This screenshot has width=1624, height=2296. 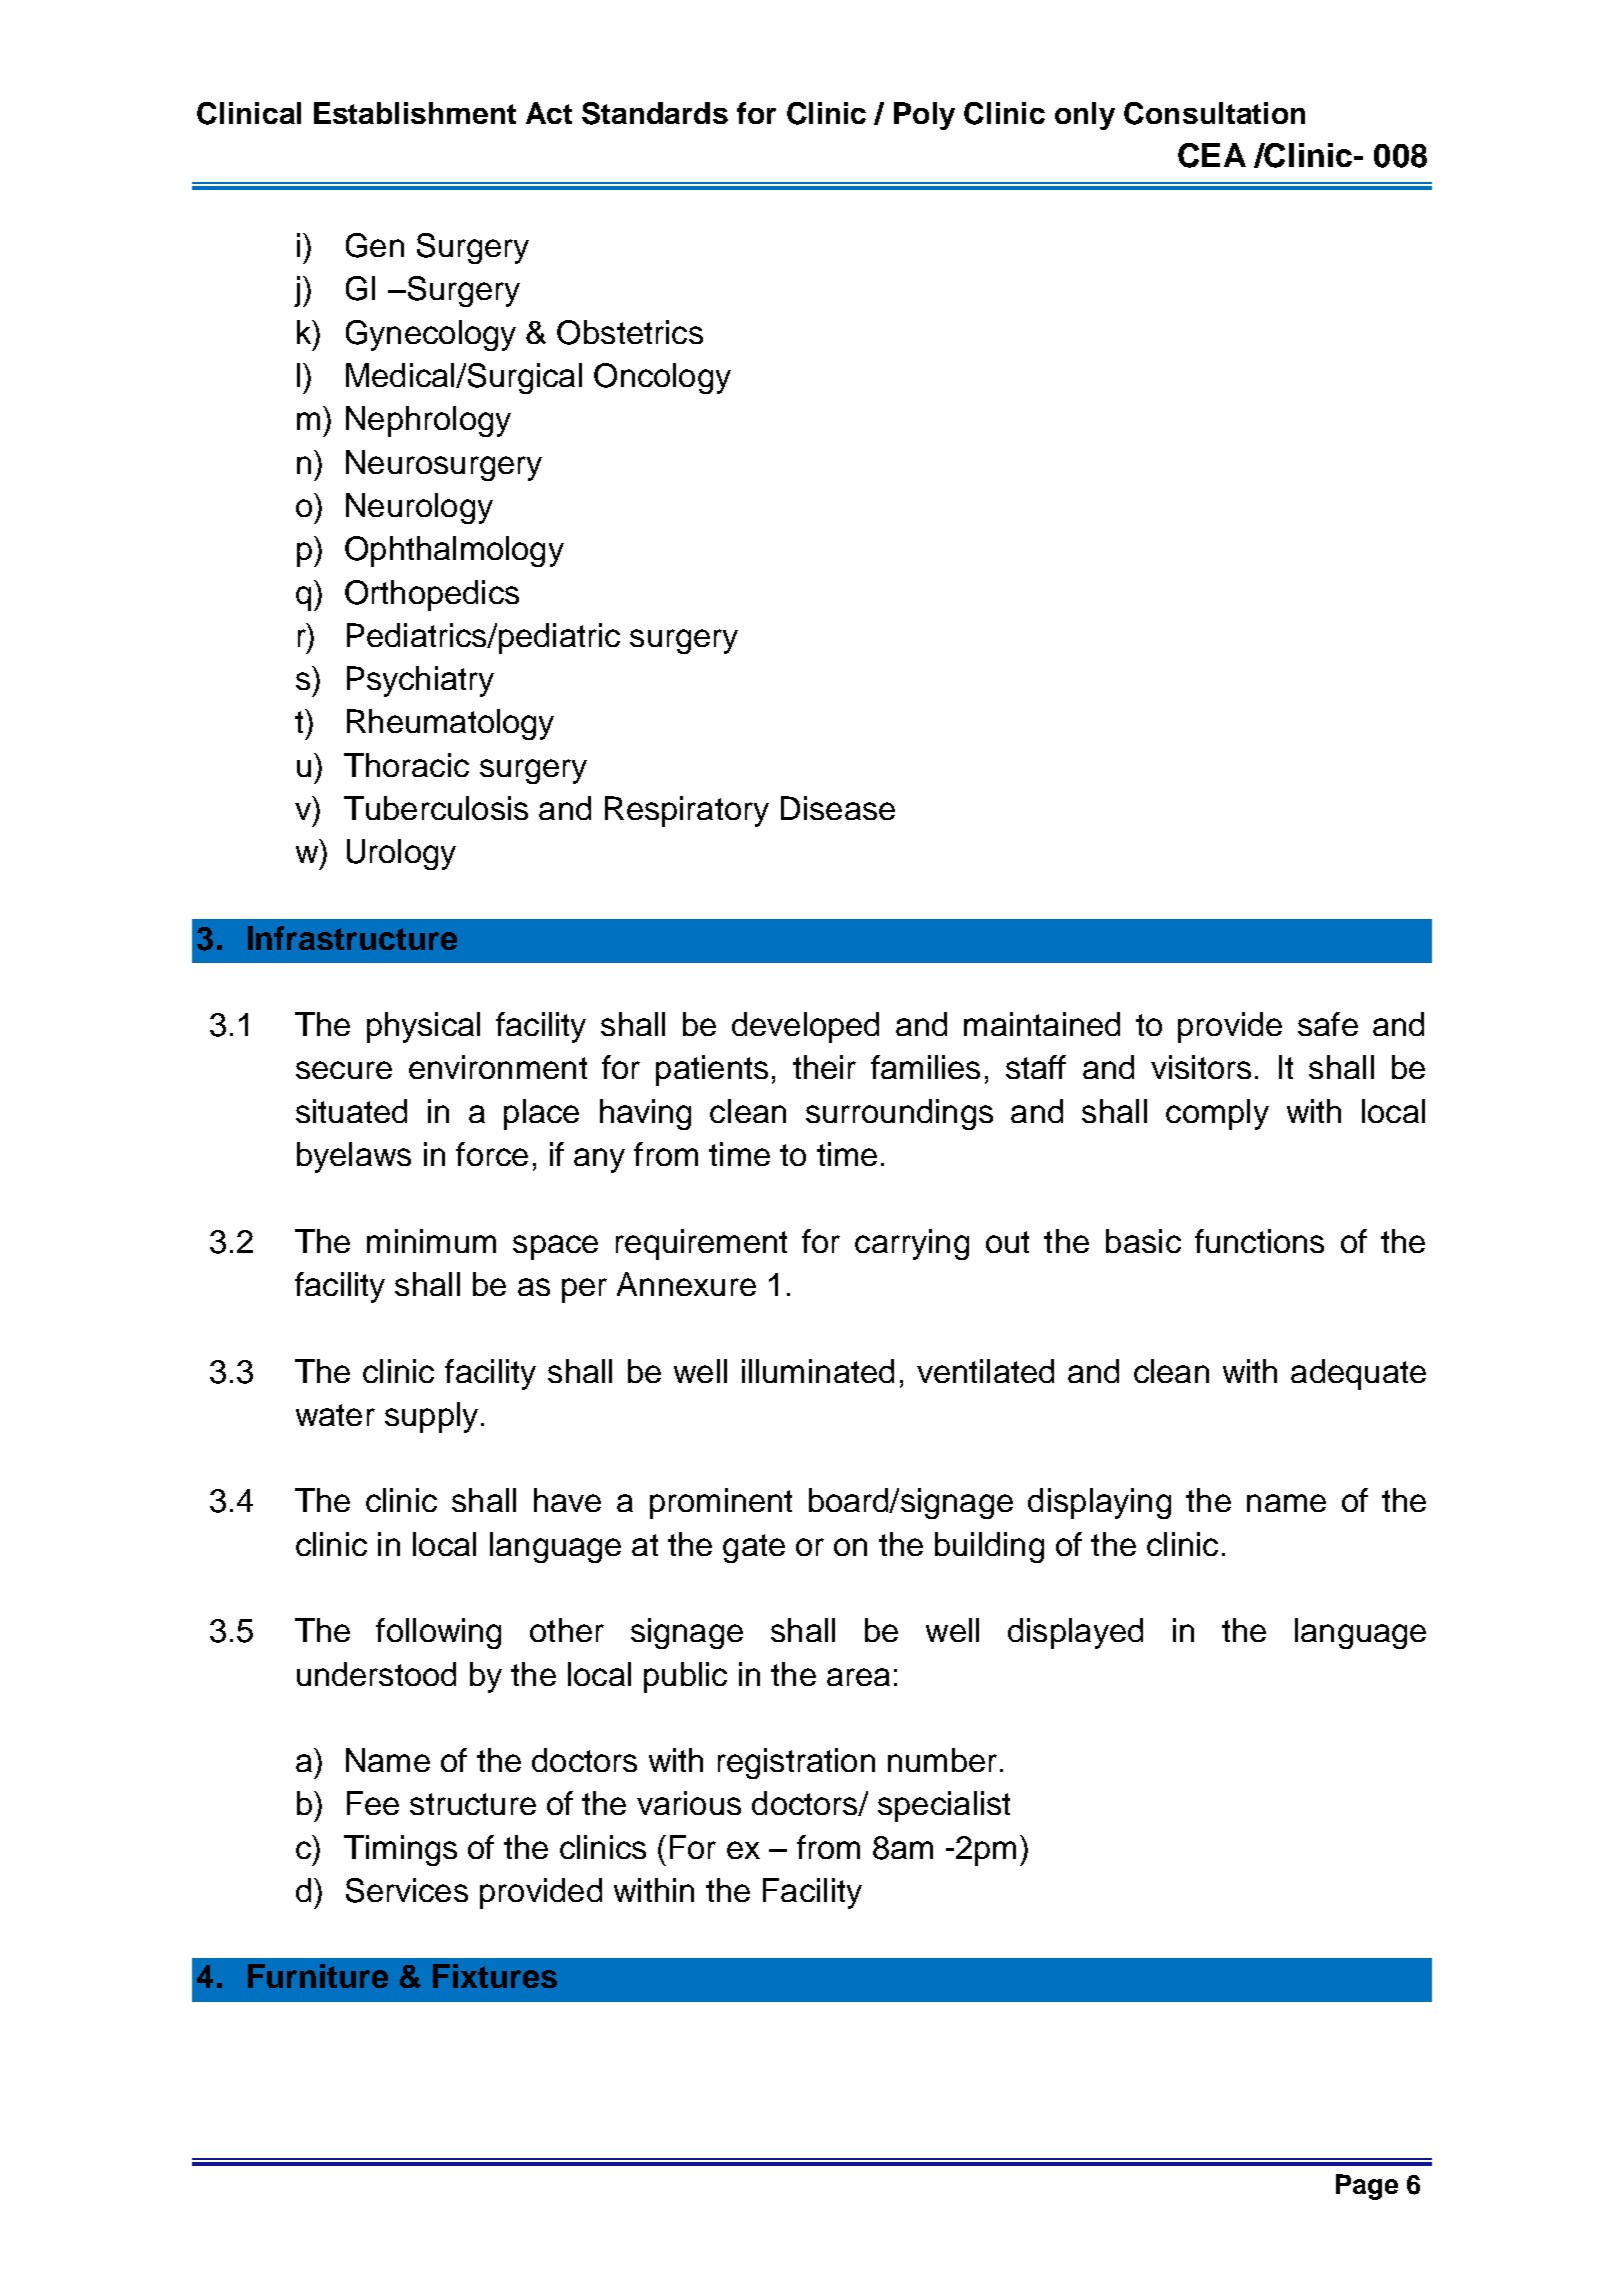 I want to click on Establishment, so click(x=415, y=113).
